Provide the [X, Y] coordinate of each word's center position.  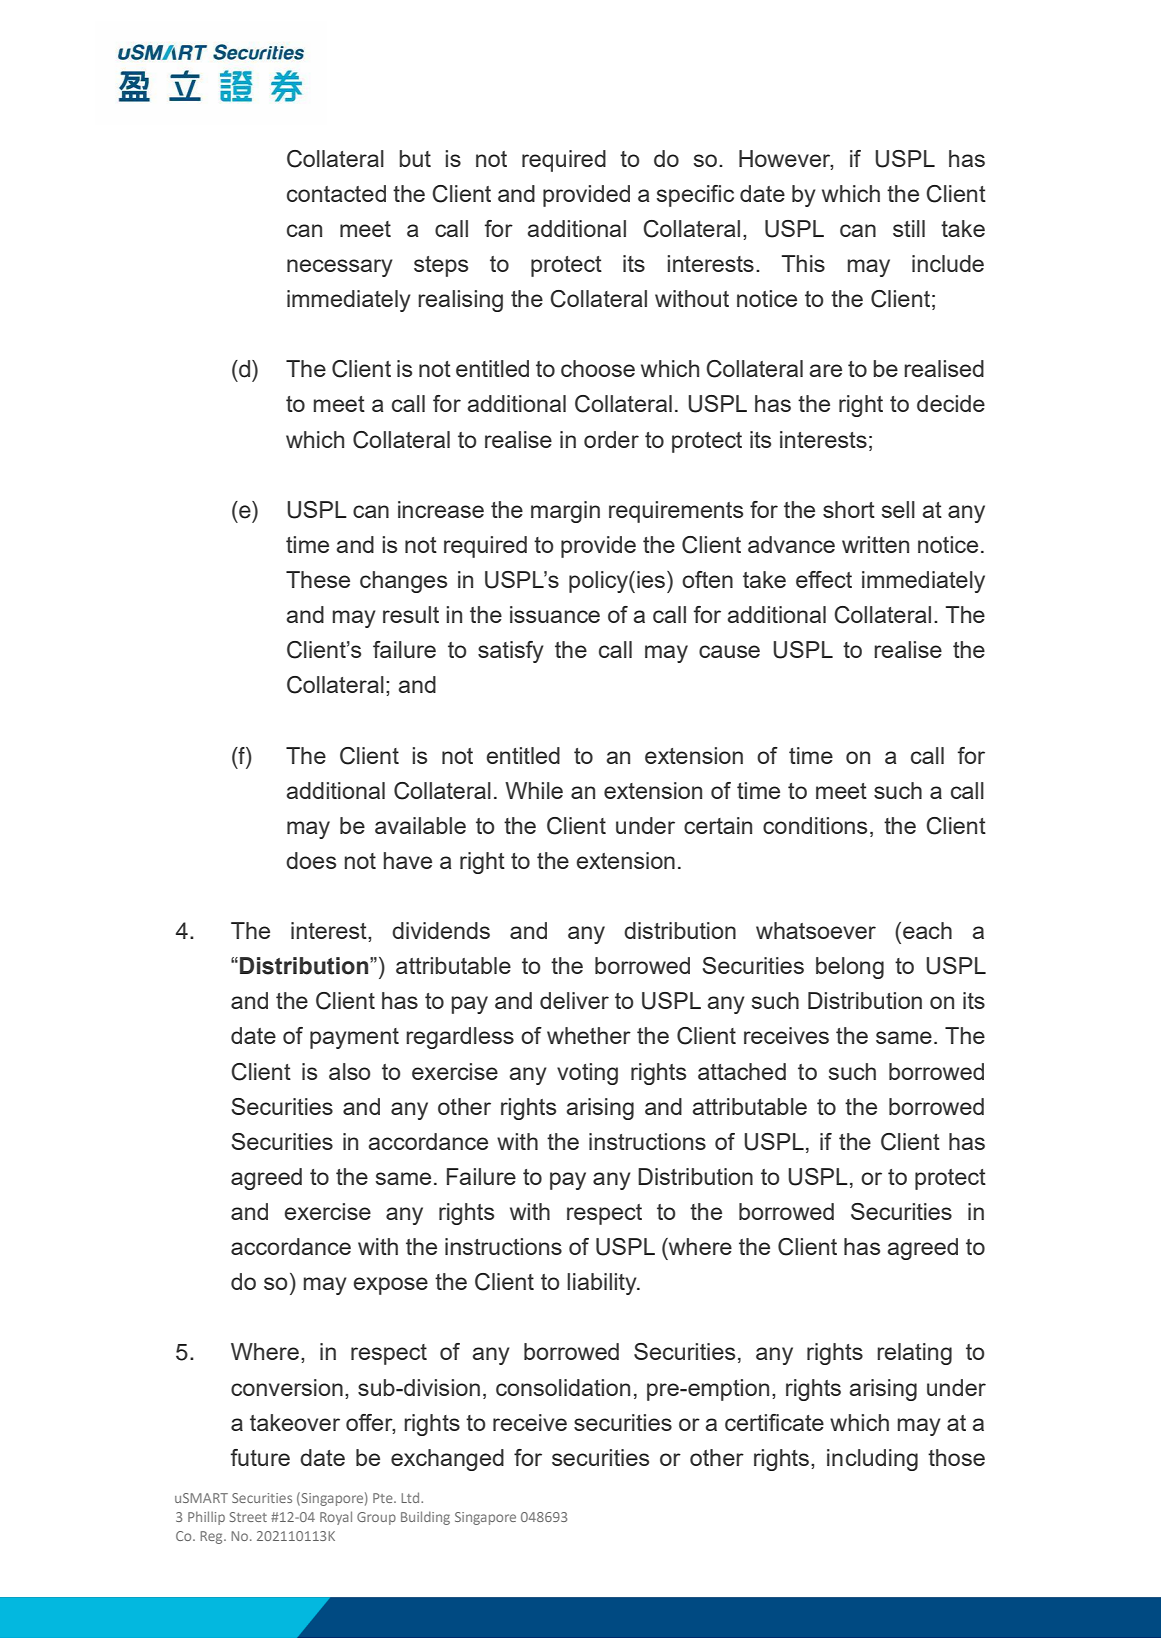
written [875, 544]
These [318, 579]
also [349, 1071]
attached [742, 1071]
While [534, 790]
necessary [340, 268]
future [260, 1457]
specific [695, 196]
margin [565, 512]
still [909, 228]
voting [587, 1074]
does [311, 860]
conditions [815, 825]
